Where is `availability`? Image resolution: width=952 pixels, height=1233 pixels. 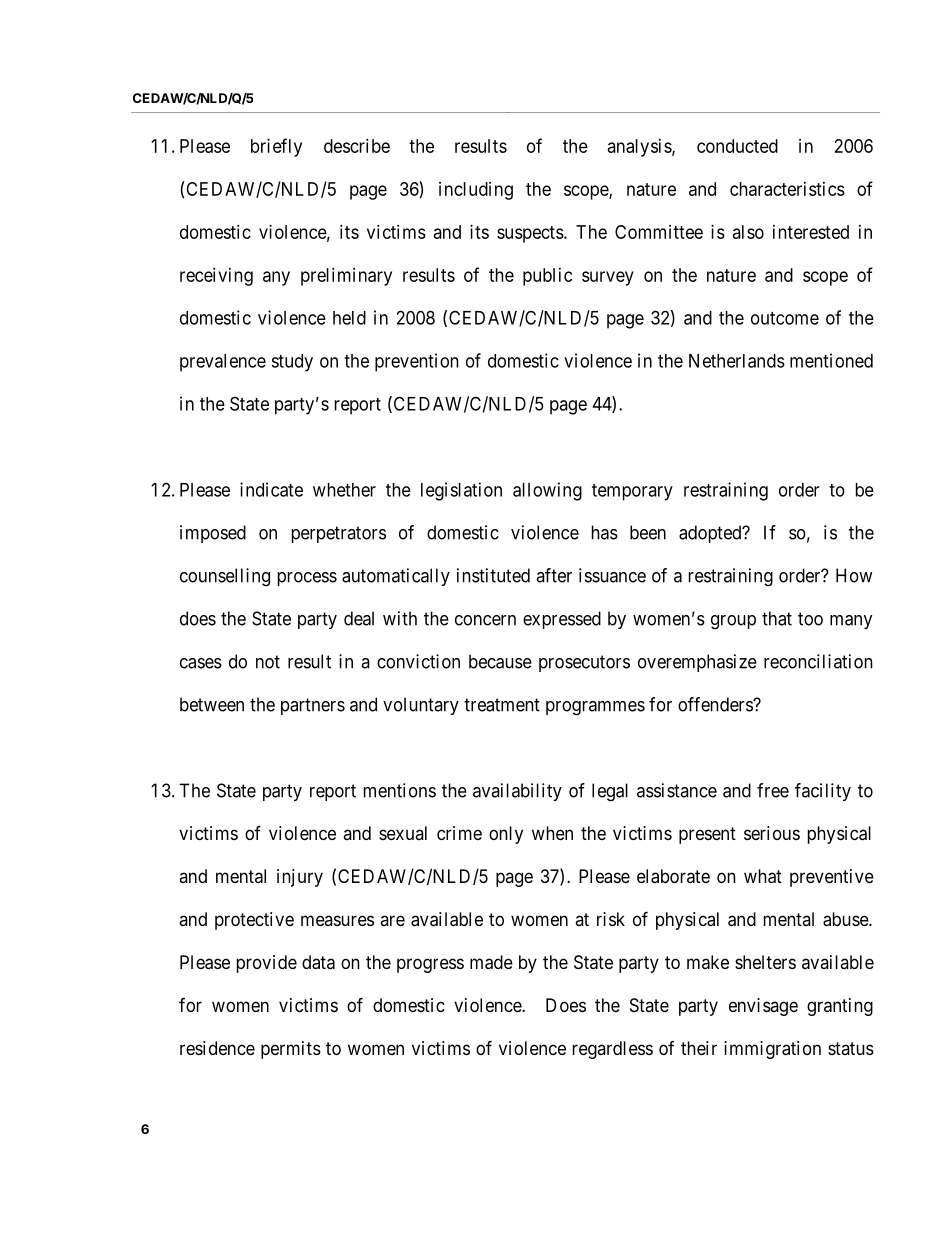 availability is located at coordinates (517, 792).
